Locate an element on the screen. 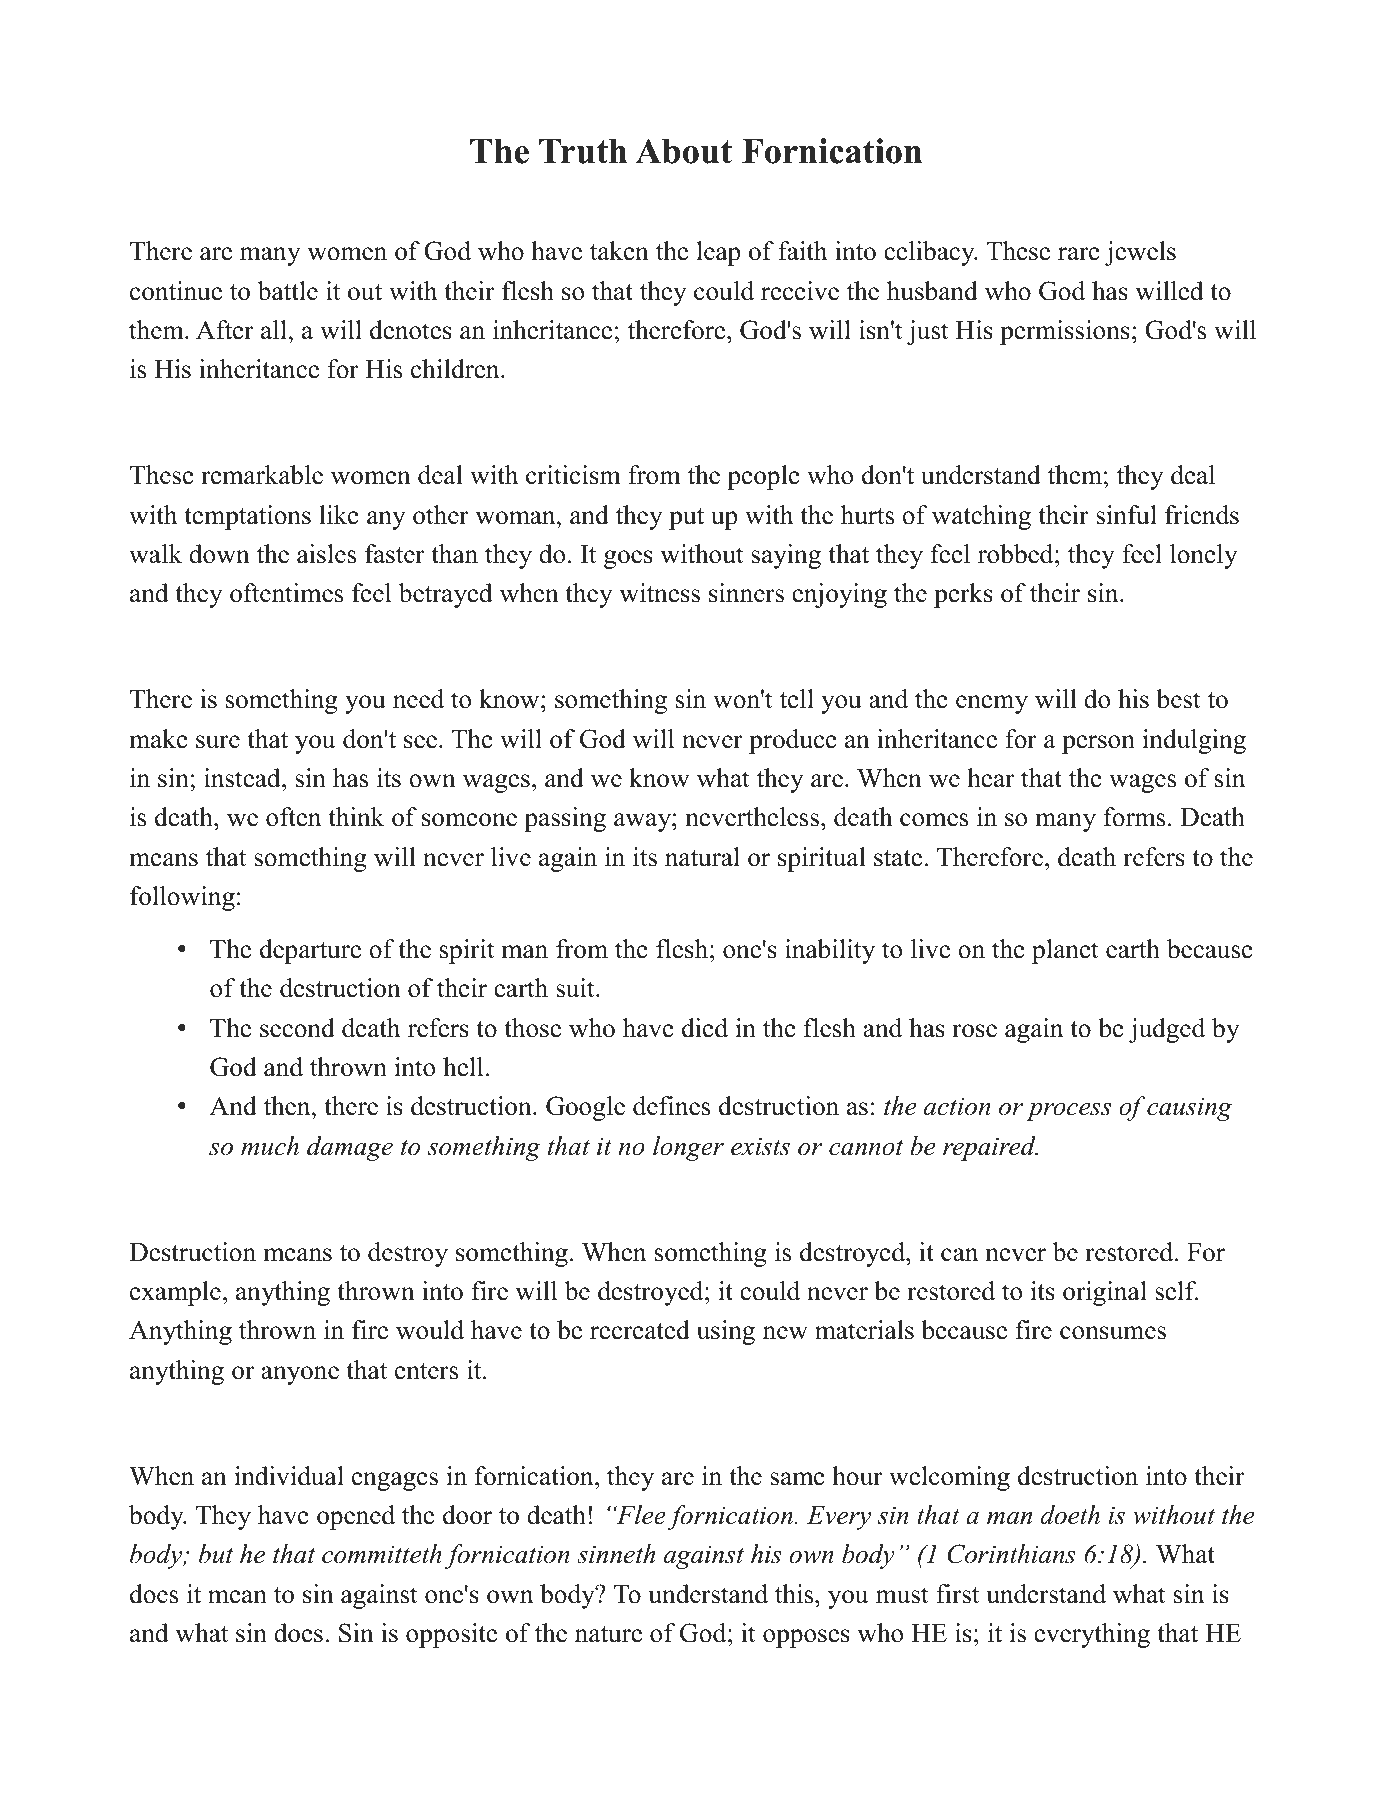 This screenshot has width=1392, height=1801. longer is located at coordinates (688, 1148).
